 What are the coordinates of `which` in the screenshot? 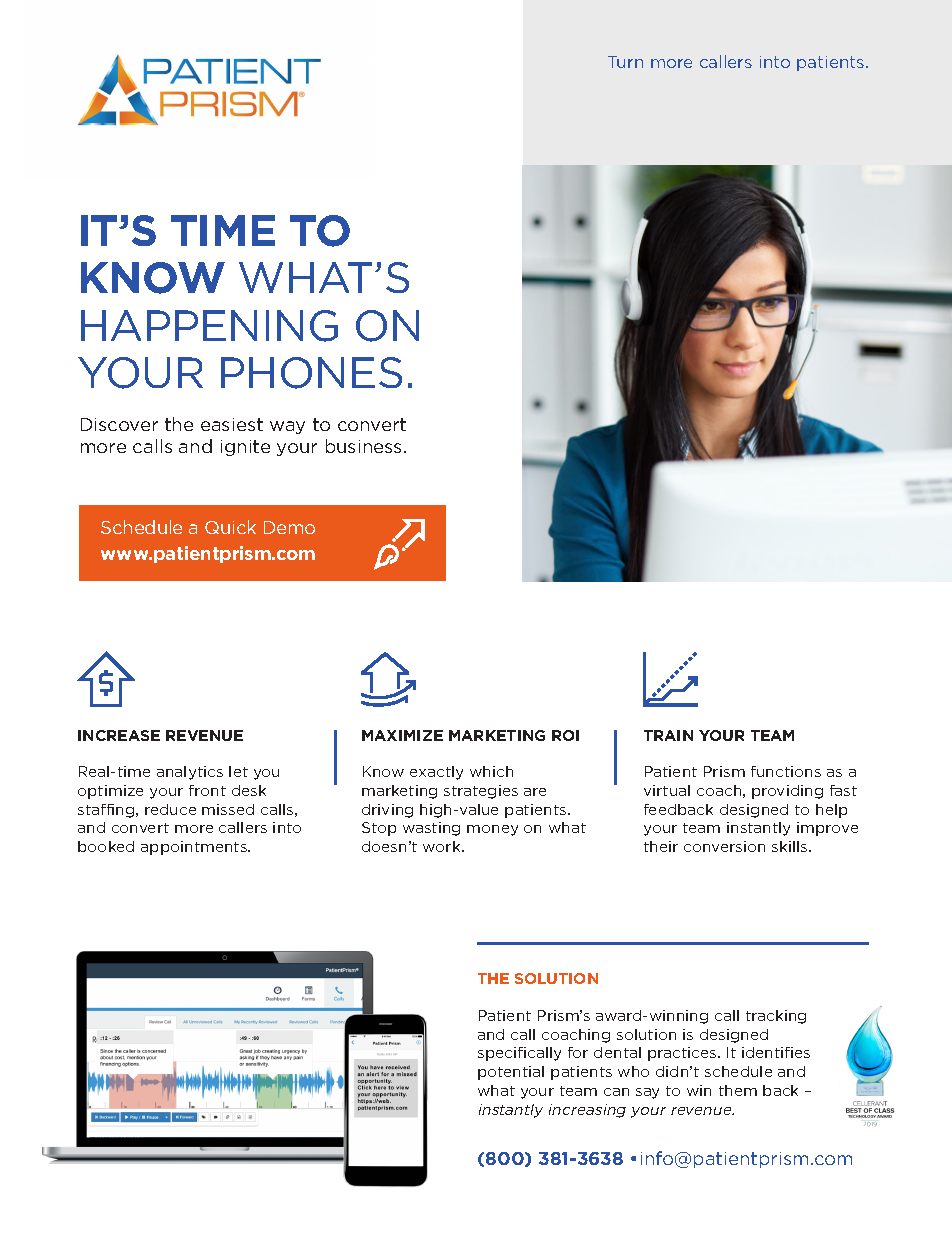 It's located at (491, 771).
